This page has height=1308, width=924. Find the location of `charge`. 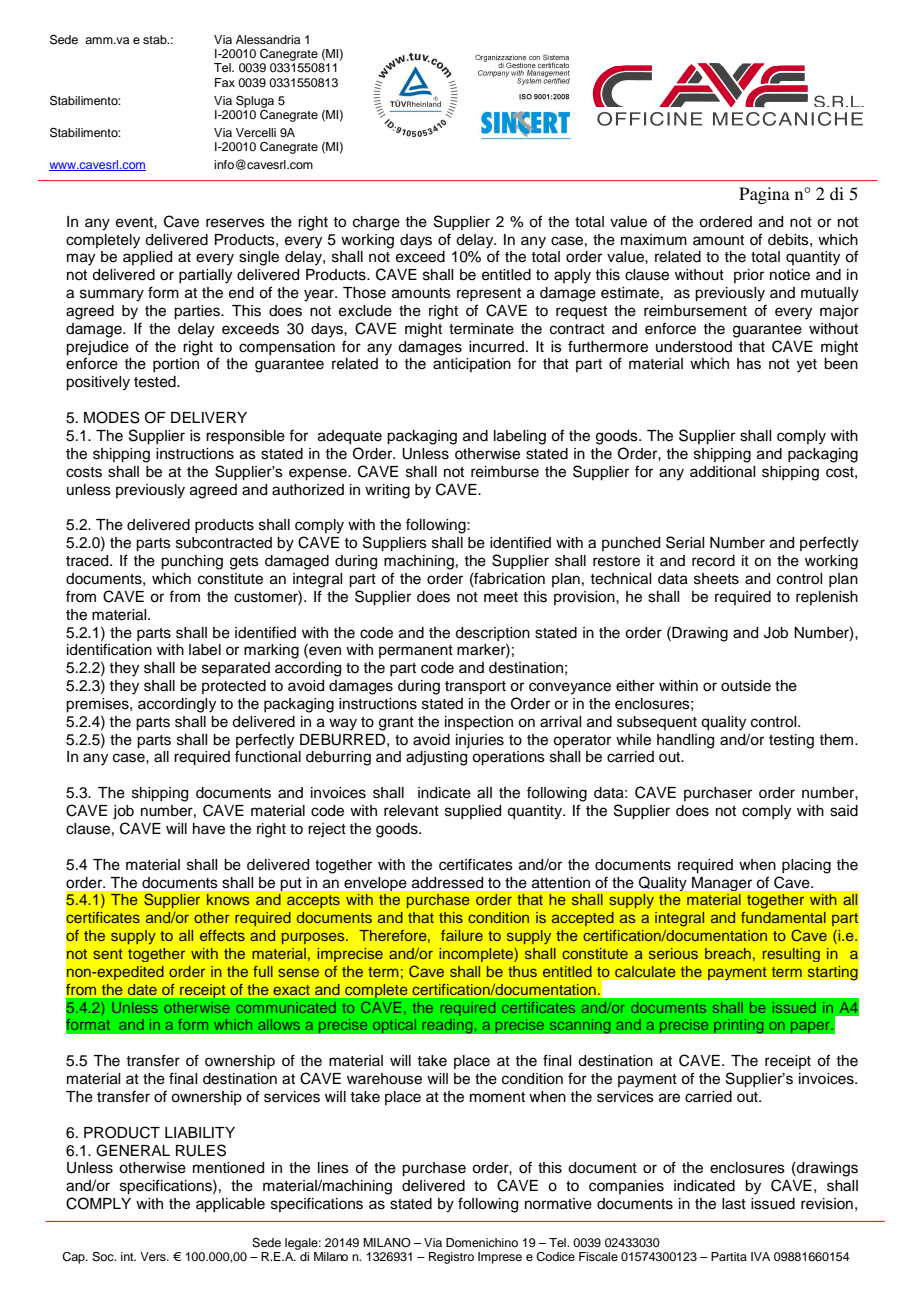

charge is located at coordinates (376, 223).
